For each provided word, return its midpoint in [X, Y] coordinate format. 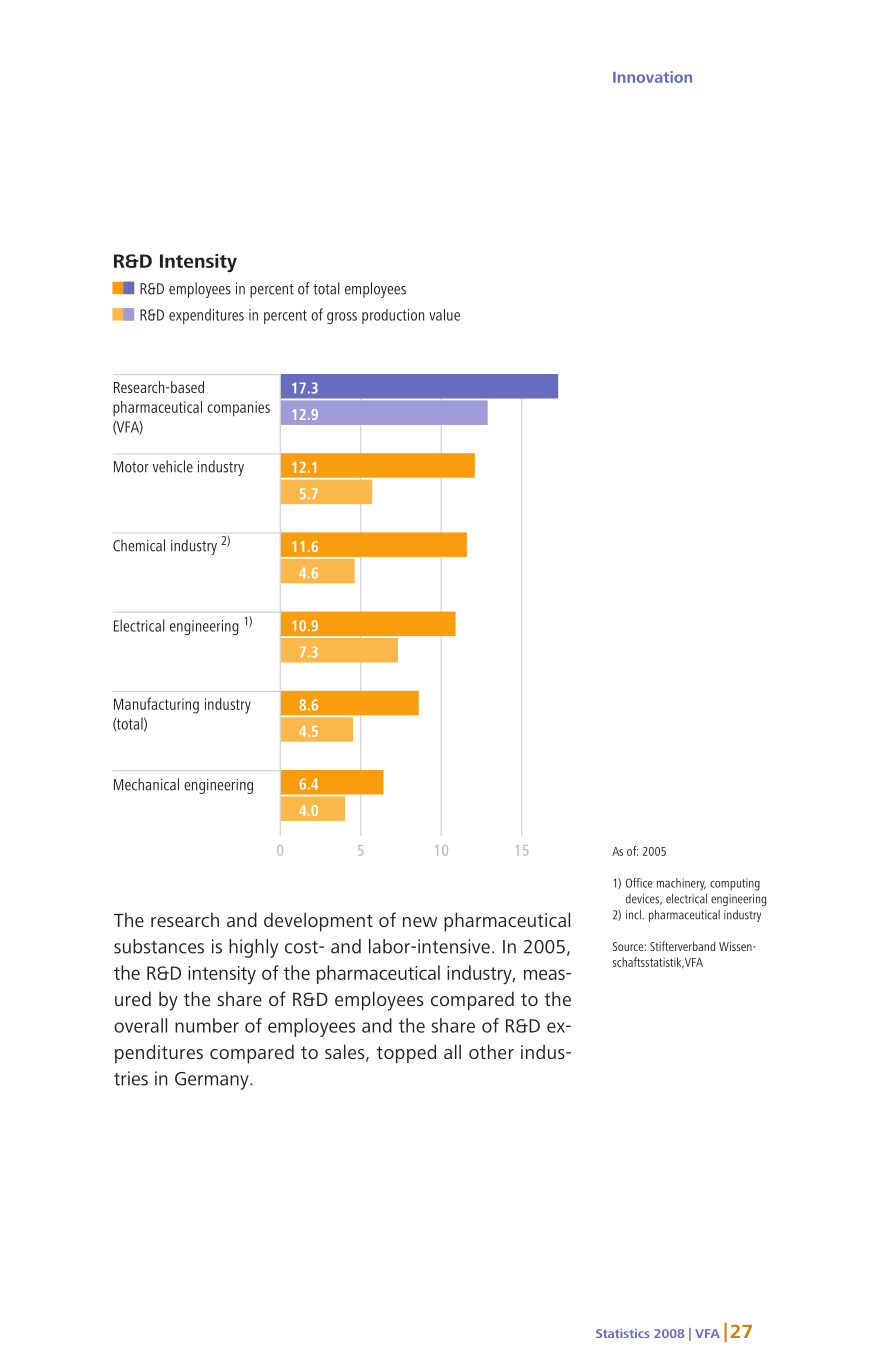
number [207, 1025]
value [444, 315]
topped [406, 1054]
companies [238, 409]
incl [634, 915]
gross [342, 318]
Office [639, 883]
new [420, 922]
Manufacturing [156, 705]
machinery [681, 884]
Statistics [622, 1333]
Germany [213, 1081]
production [393, 316]
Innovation [652, 77]
